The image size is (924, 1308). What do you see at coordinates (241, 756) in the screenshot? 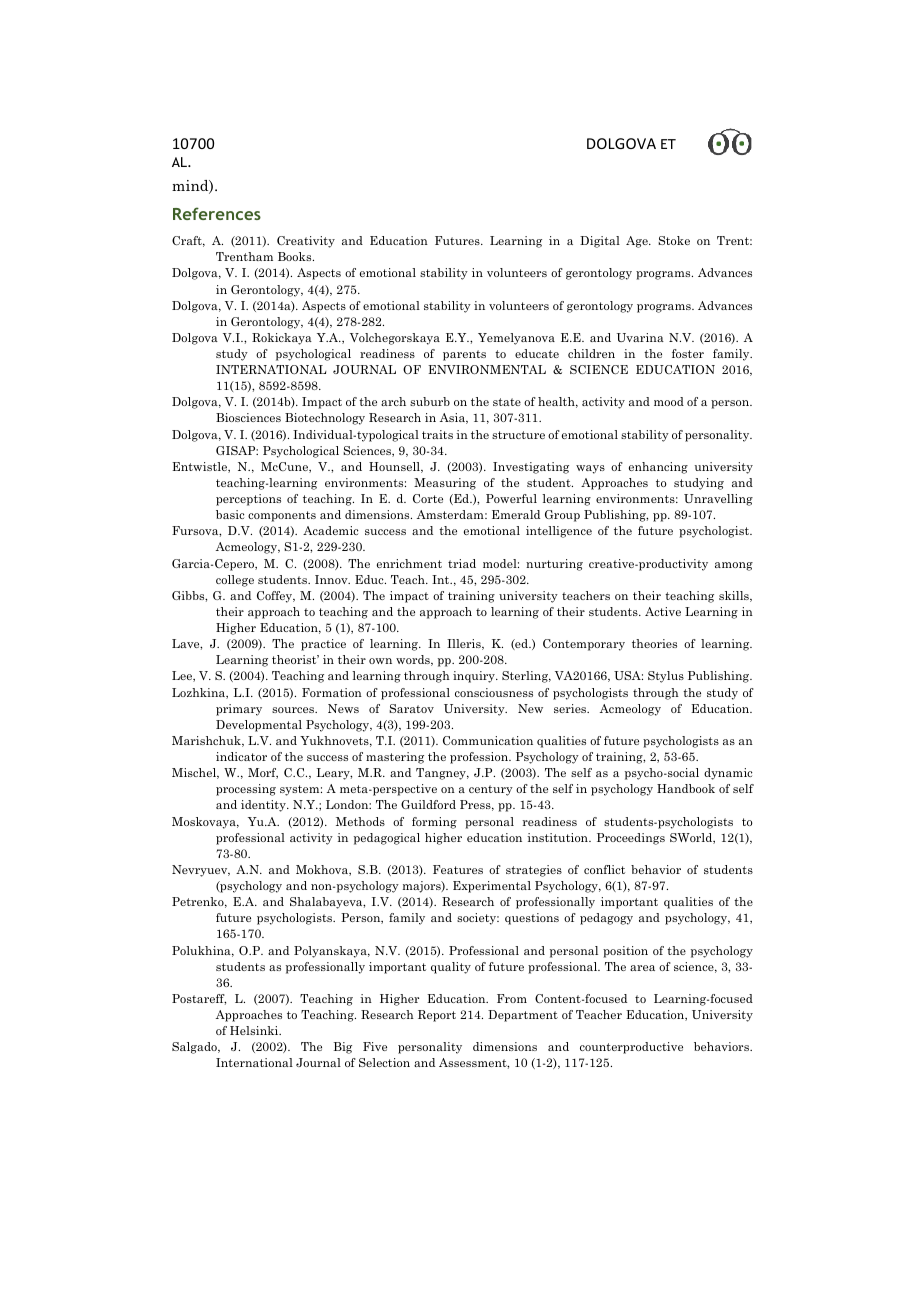
I see `indicator` at bounding box center [241, 756].
